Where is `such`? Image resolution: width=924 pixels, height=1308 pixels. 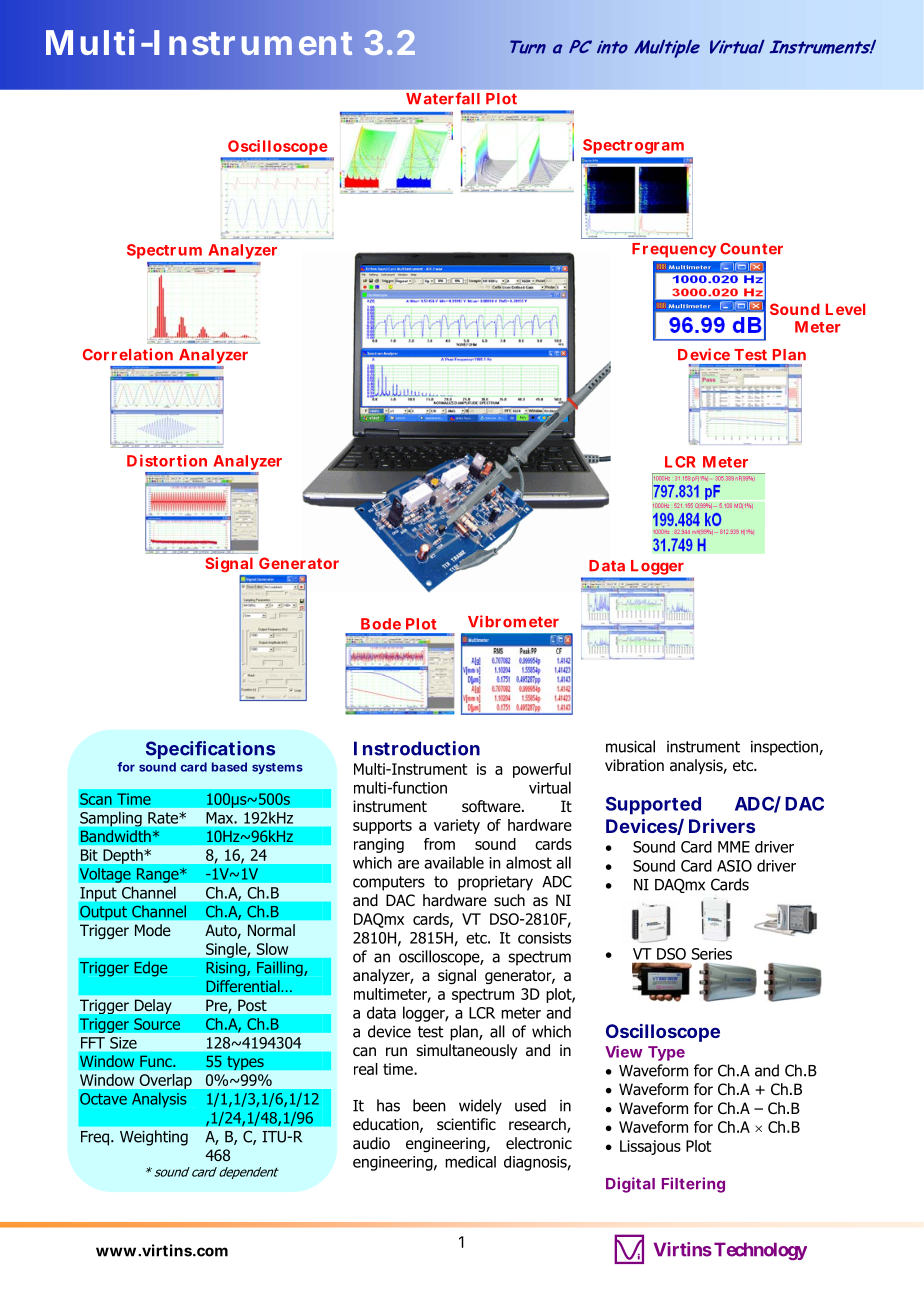 such is located at coordinates (509, 900).
